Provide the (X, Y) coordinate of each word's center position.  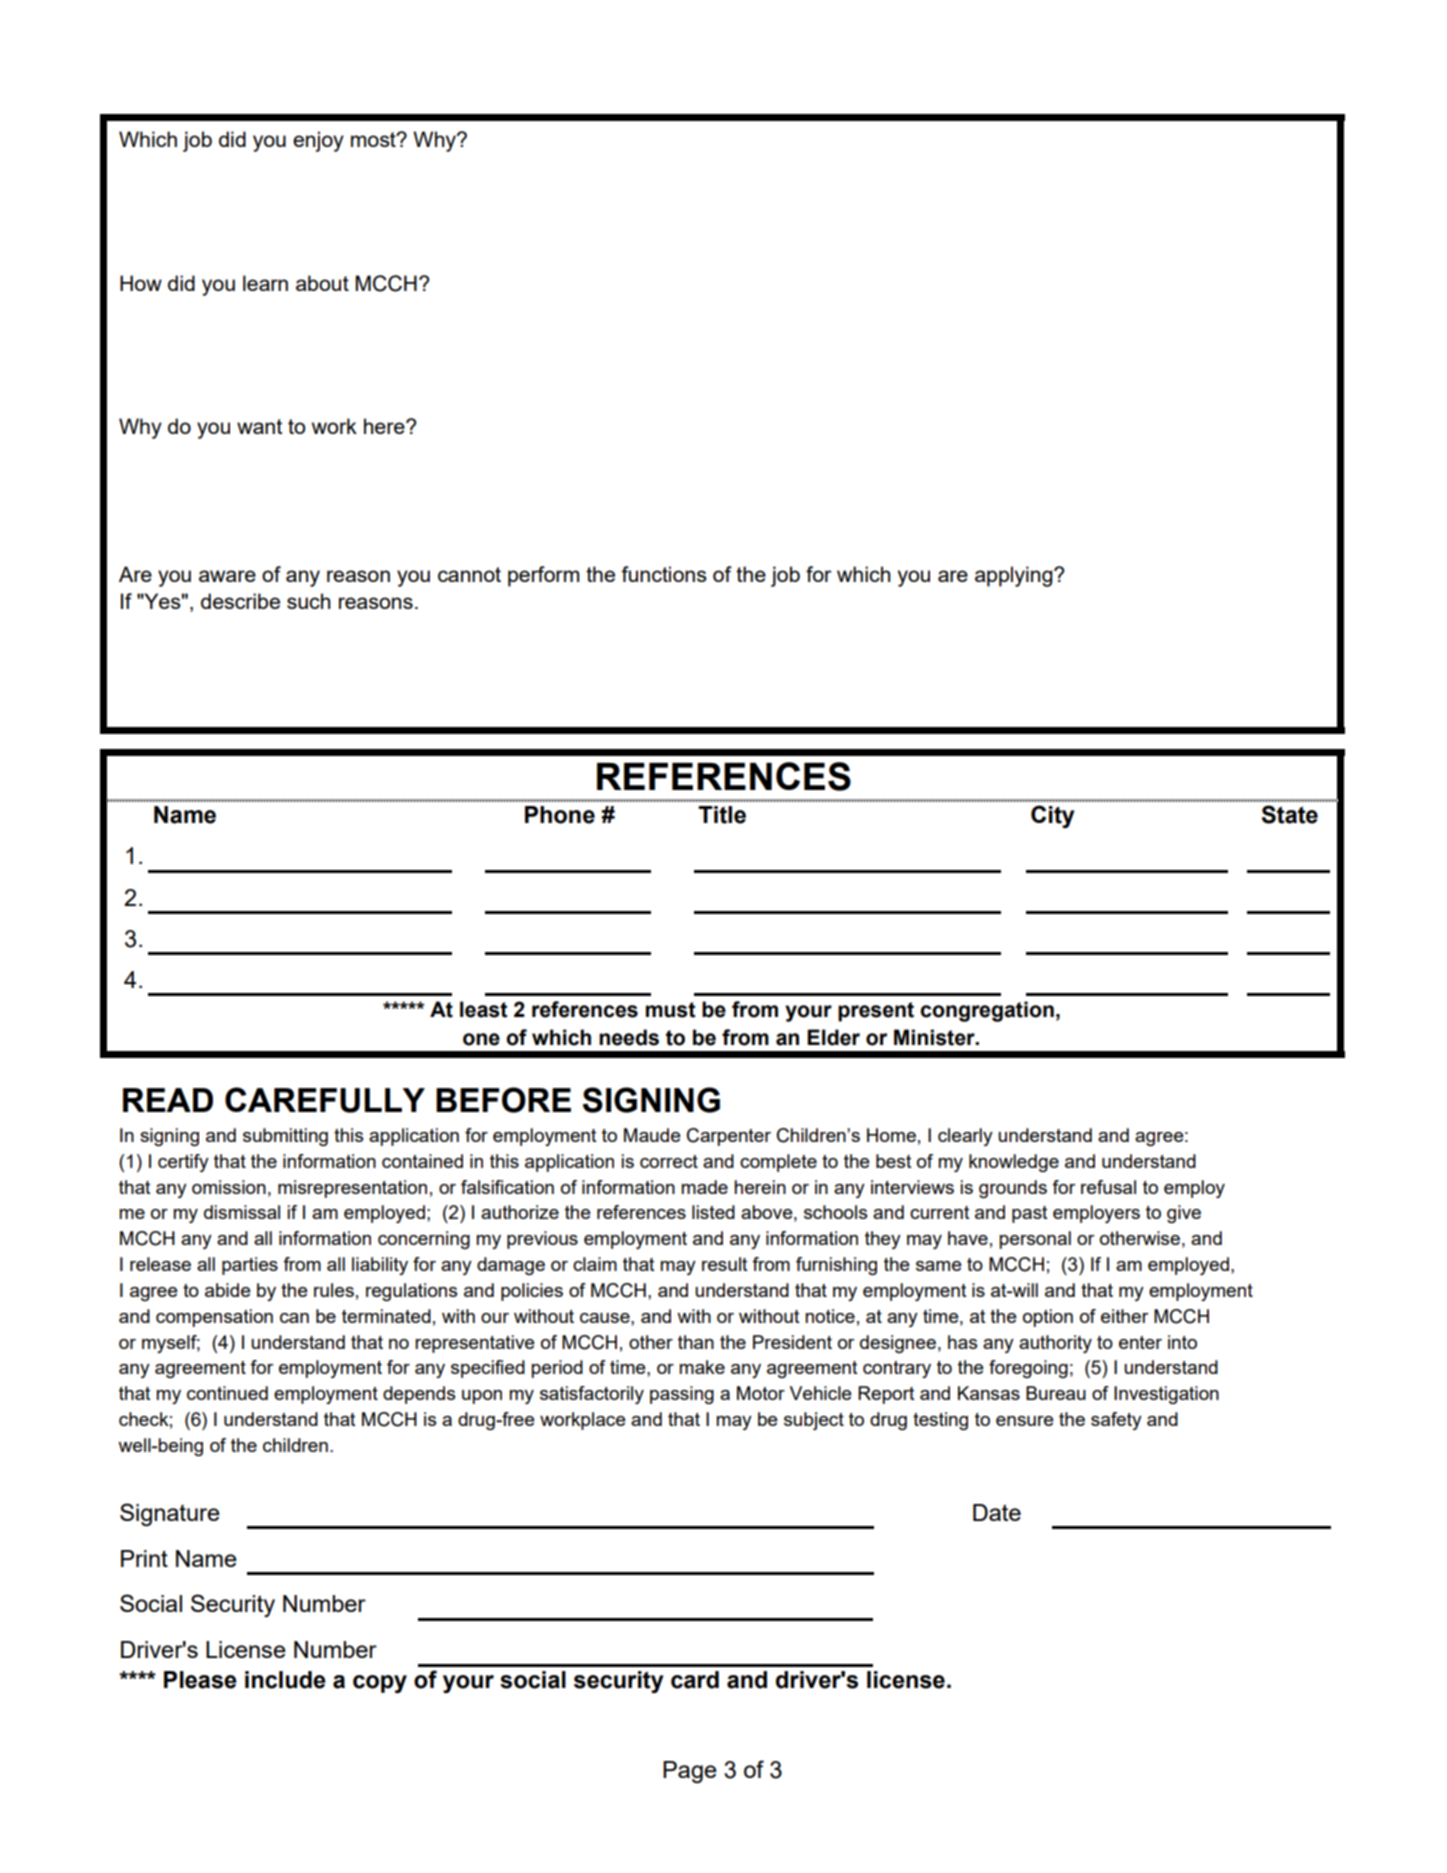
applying (1015, 576)
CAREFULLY (325, 1100)
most (374, 139)
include (285, 1680)
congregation (987, 1011)
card (695, 1680)
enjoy (318, 141)
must (671, 1010)
